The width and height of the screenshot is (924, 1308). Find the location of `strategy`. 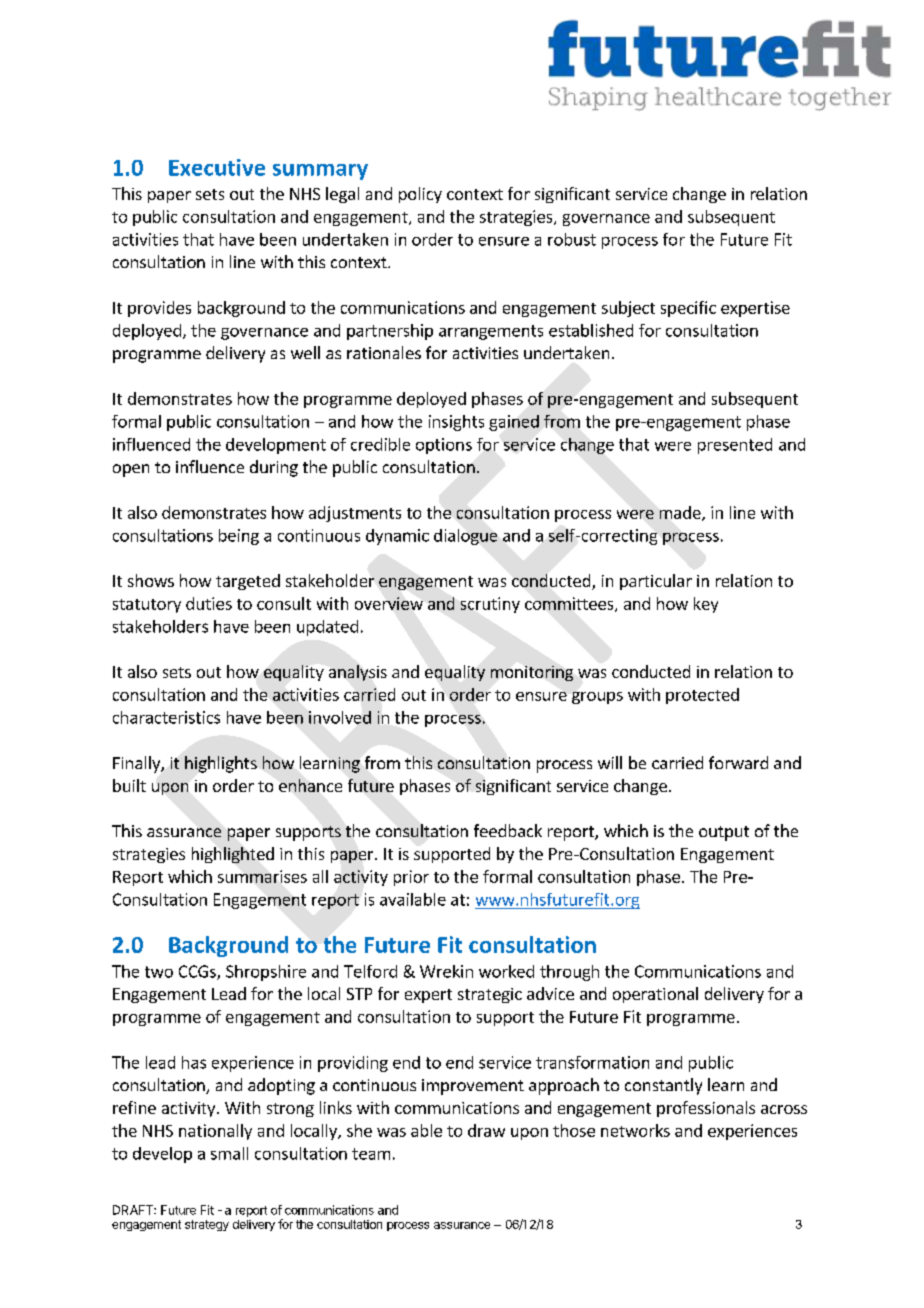

strategy is located at coordinates (207, 1225).
